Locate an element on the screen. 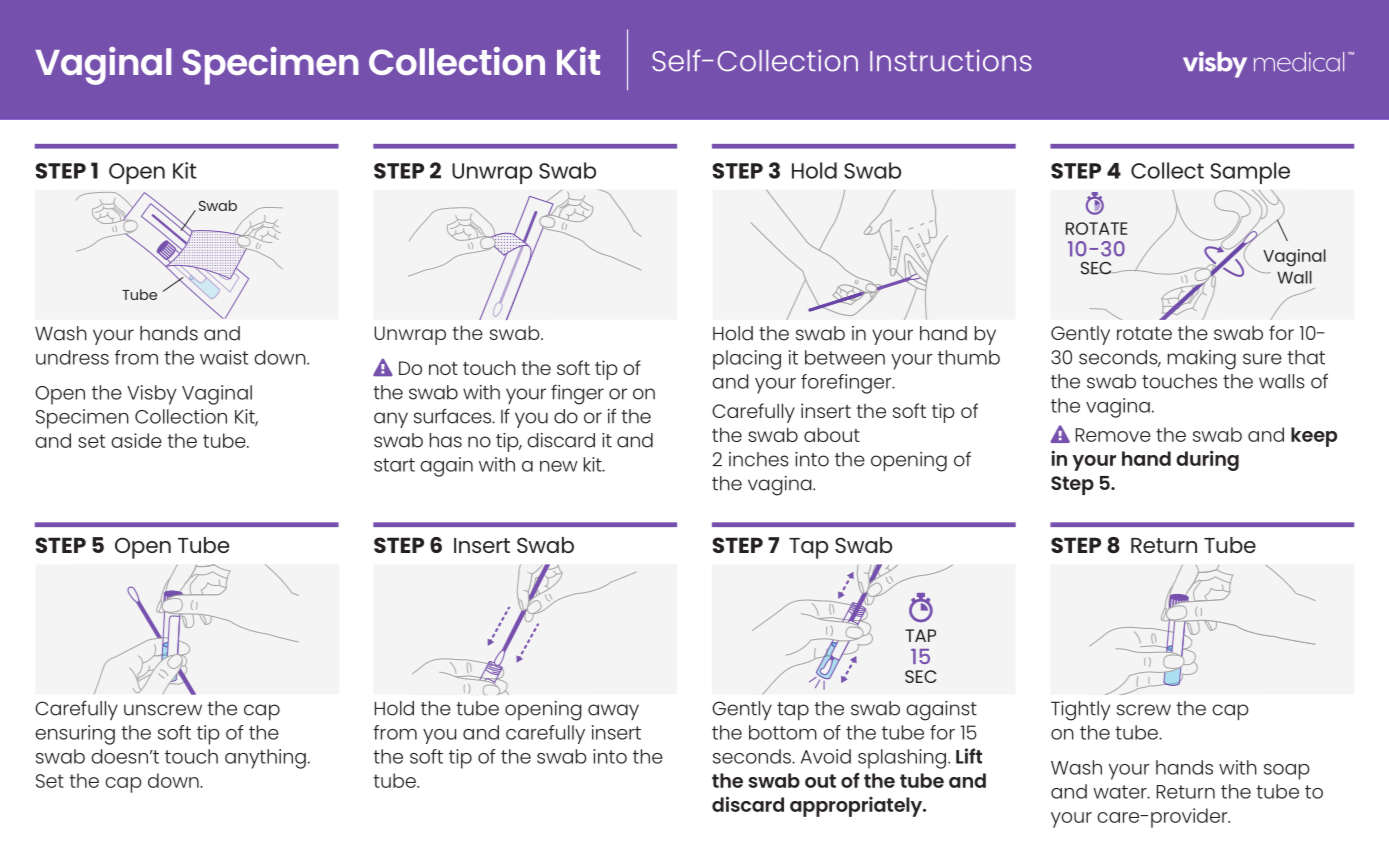  making is located at coordinates (1202, 360).
